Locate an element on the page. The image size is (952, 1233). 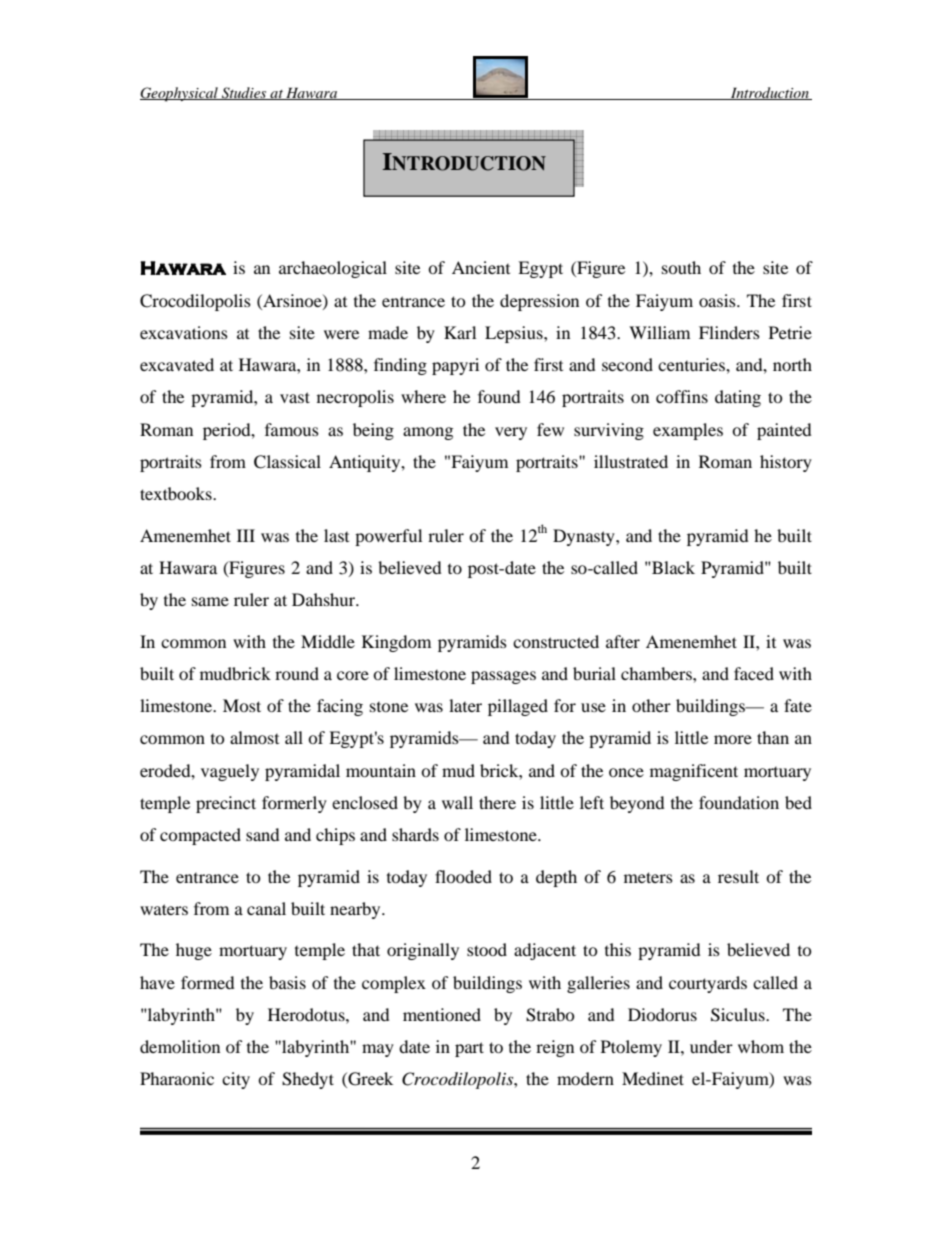
Studies is located at coordinates (244, 93).
